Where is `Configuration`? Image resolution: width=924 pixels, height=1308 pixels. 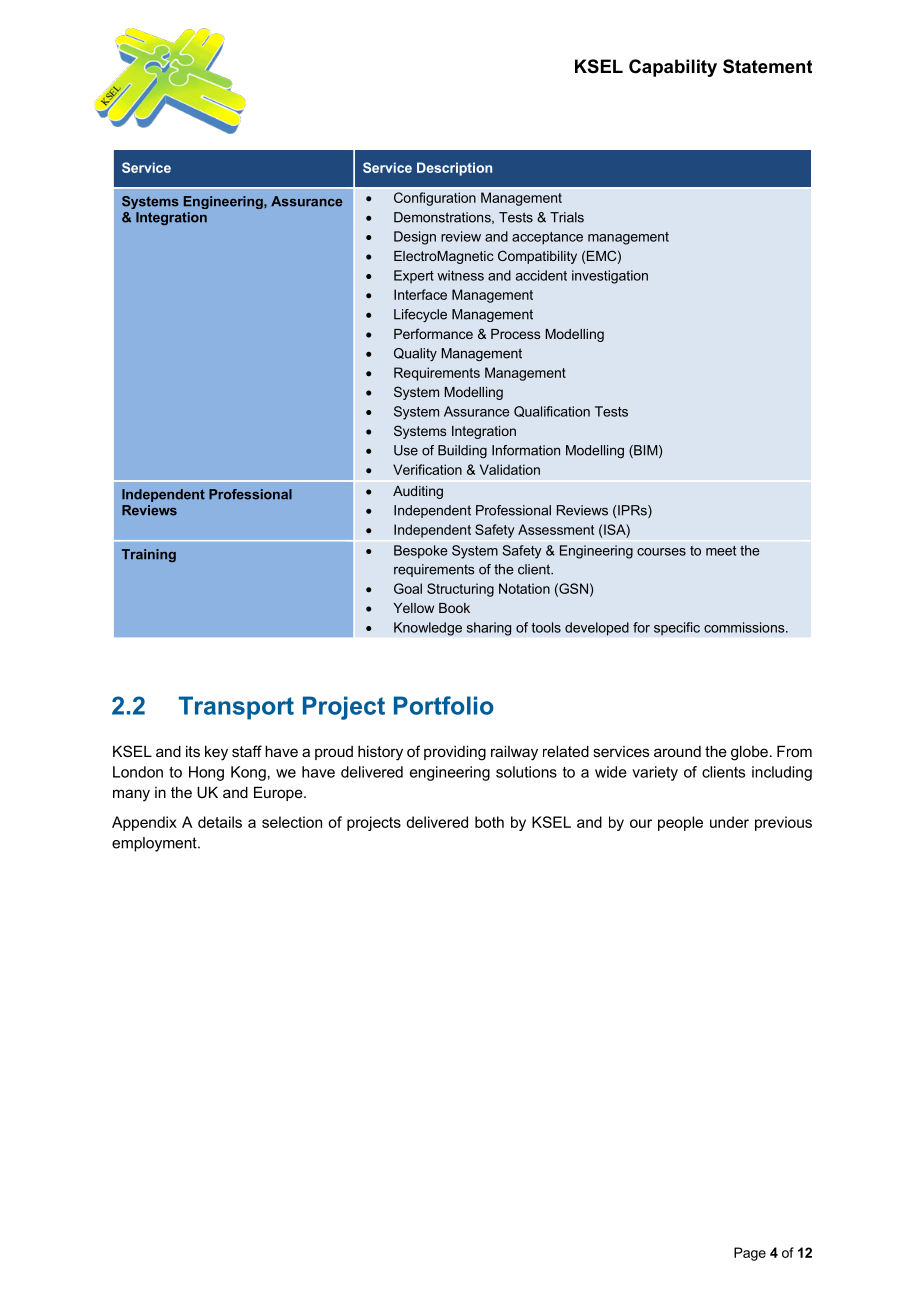
Configuration is located at coordinates (435, 199).
